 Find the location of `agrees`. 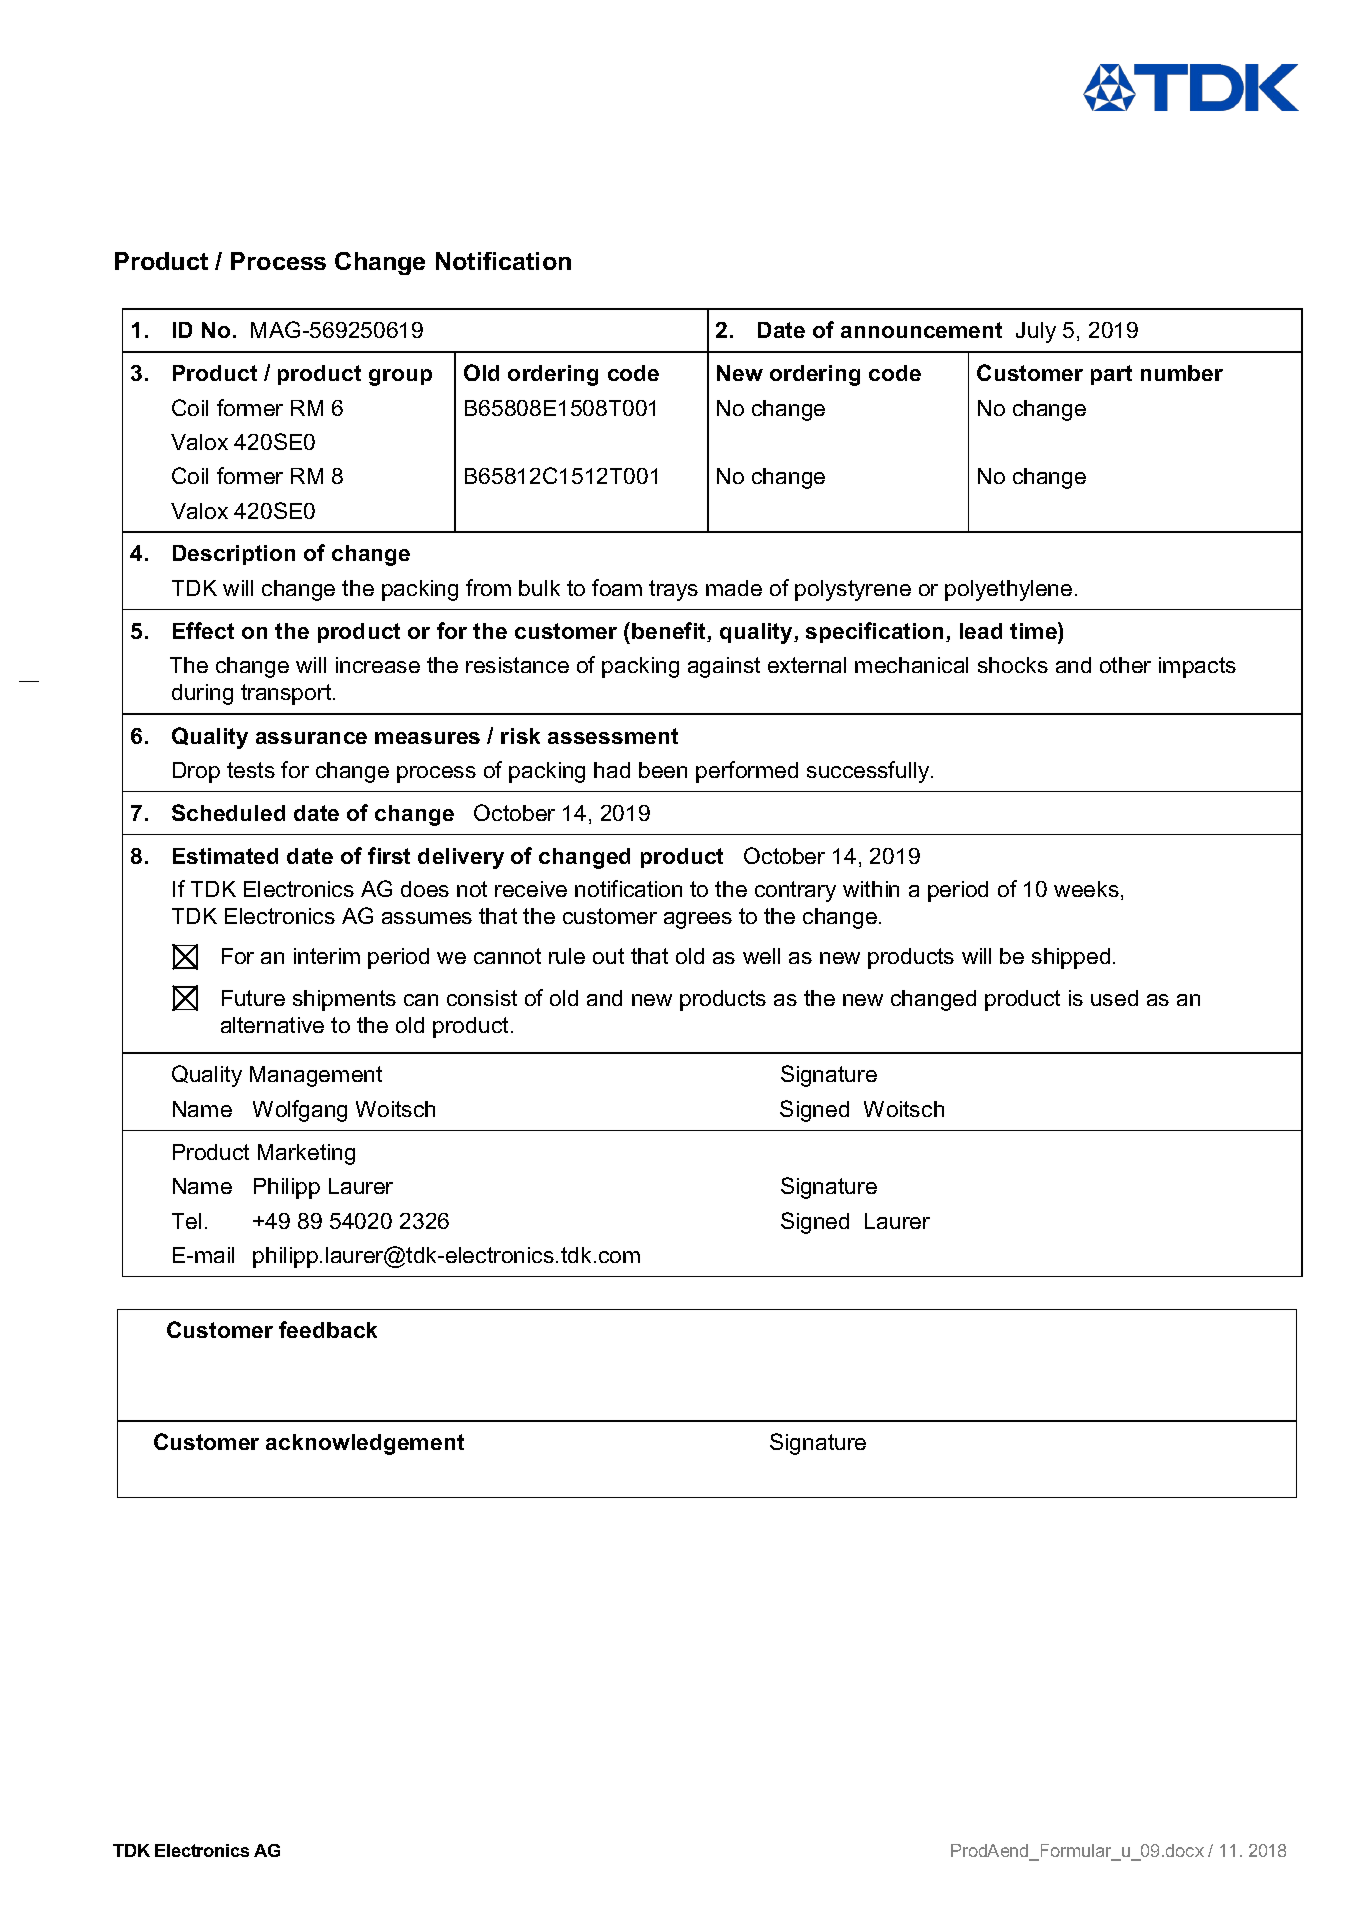

agrees is located at coordinates (698, 920).
